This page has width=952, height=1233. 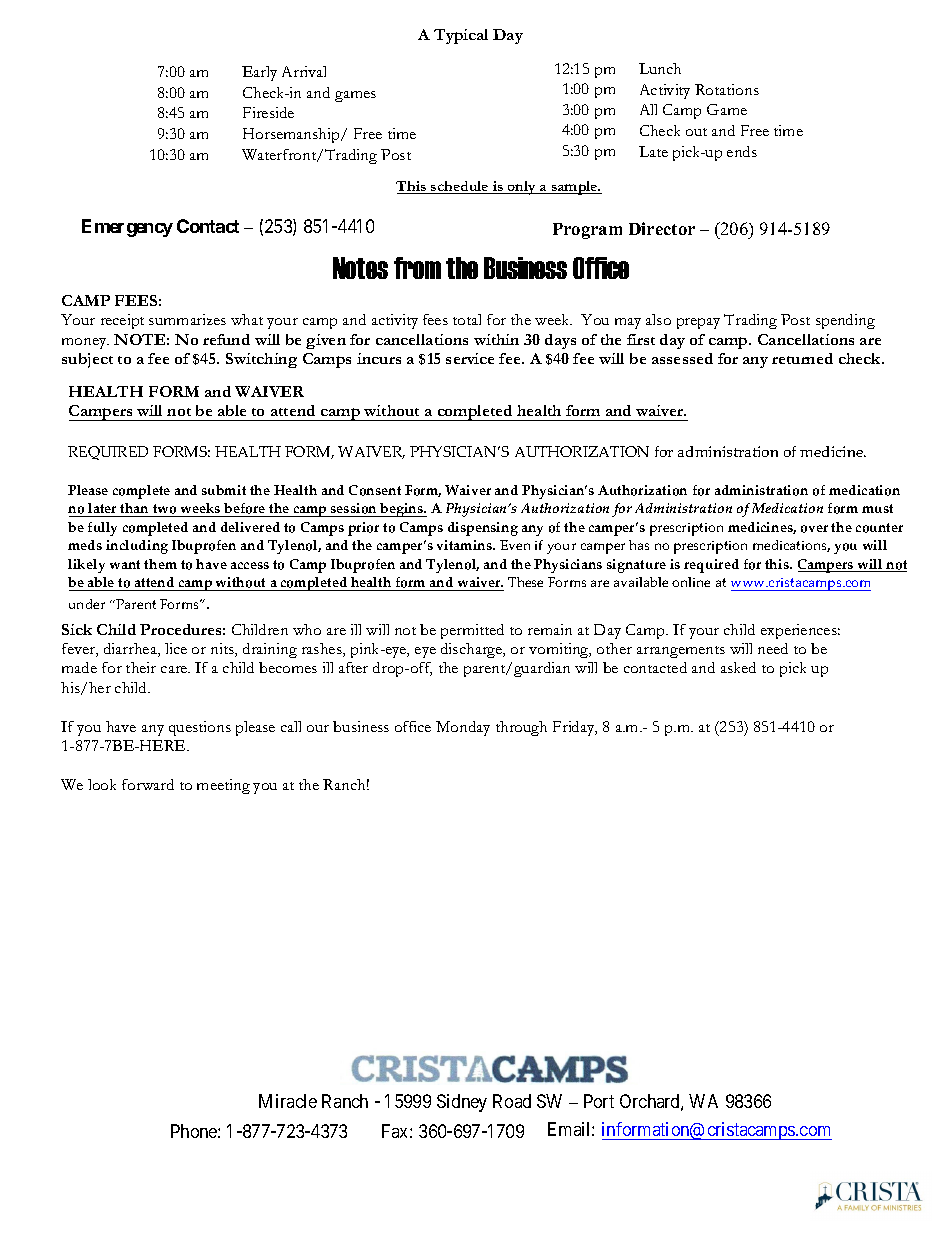 I want to click on returned, so click(x=802, y=358).
